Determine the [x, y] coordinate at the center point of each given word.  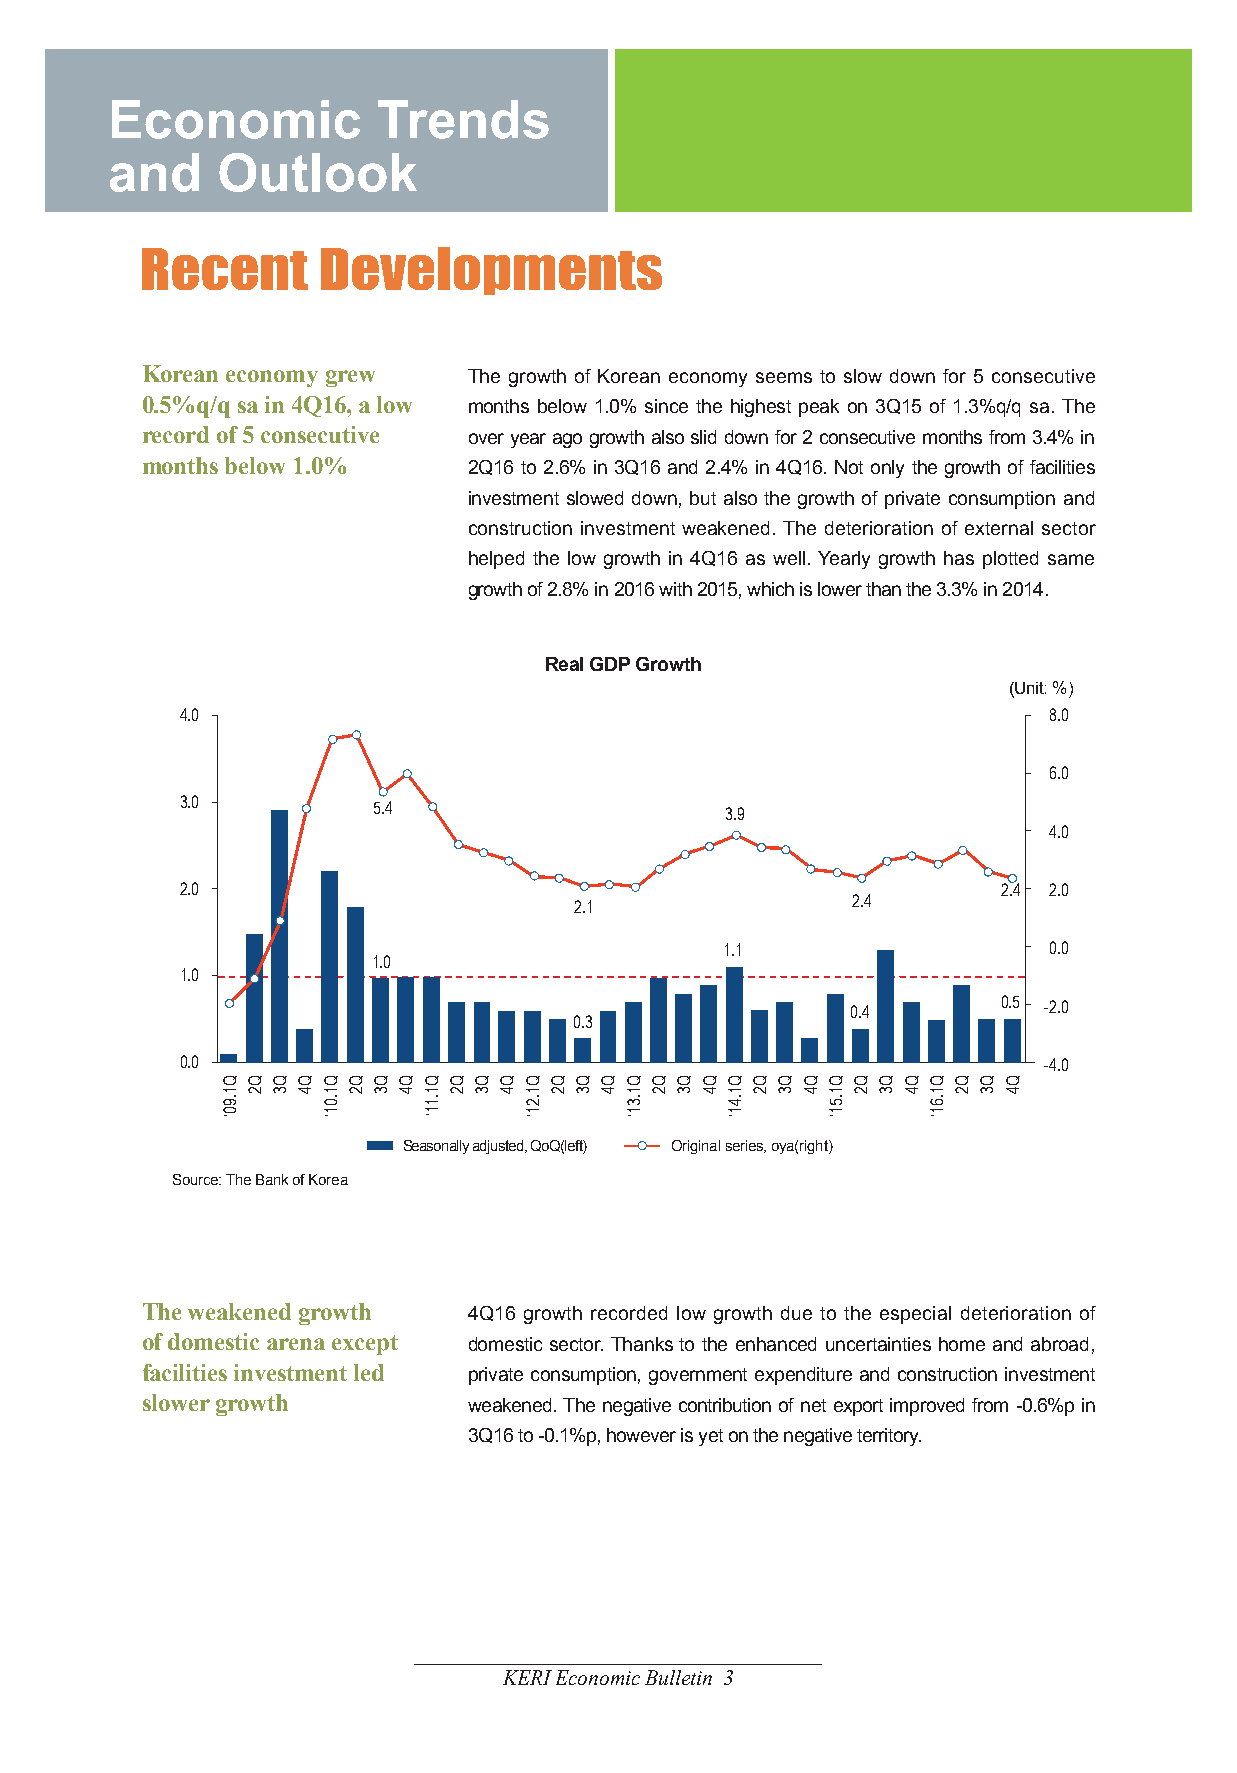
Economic [598, 1677]
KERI [527, 1677]
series [745, 1146]
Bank [272, 1179]
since [666, 406]
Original [696, 1147]
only [887, 469]
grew [350, 378]
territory [889, 1437]
